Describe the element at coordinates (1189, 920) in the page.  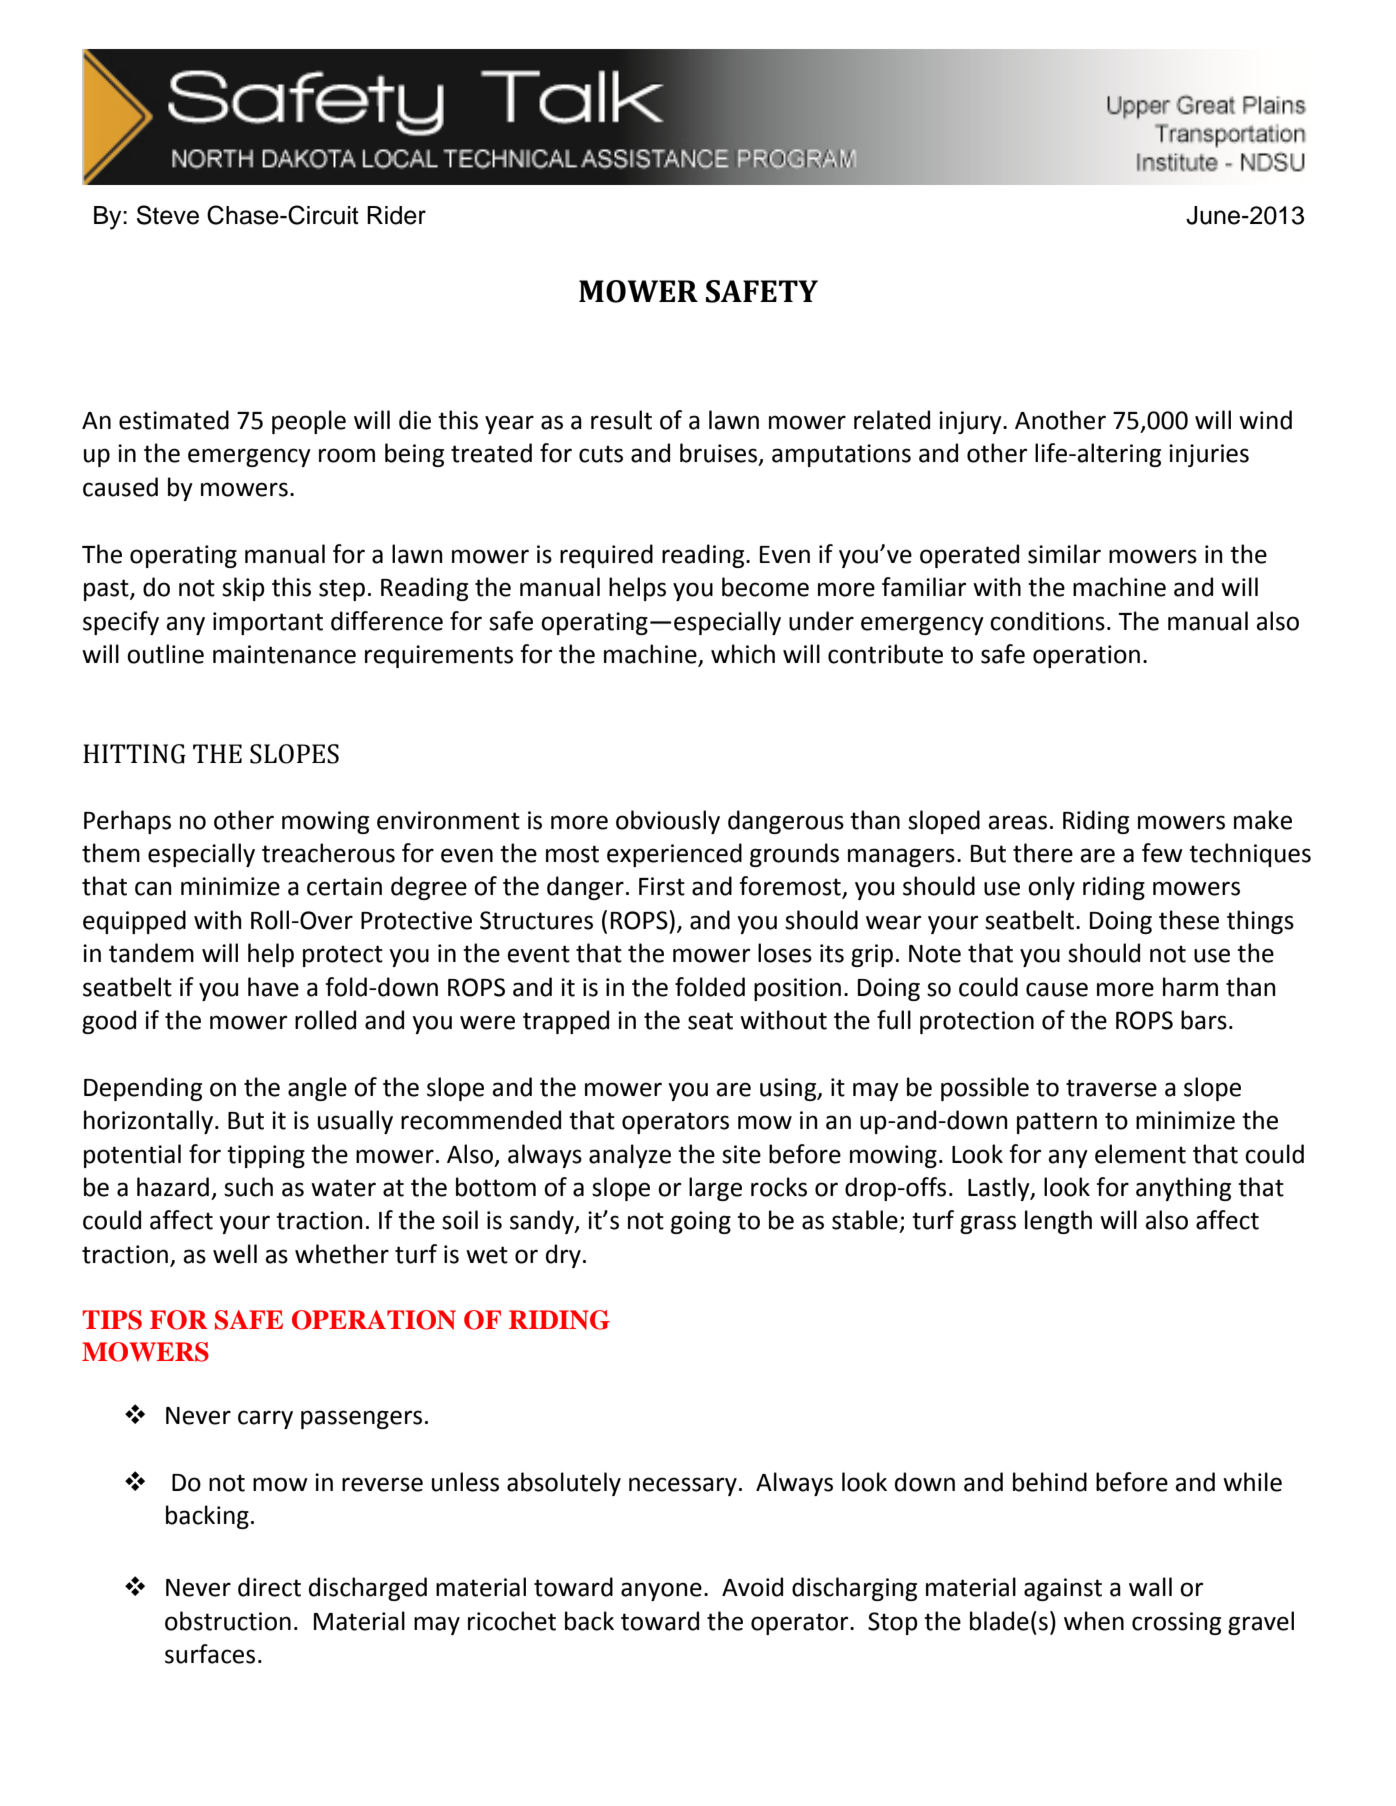
I see `these` at that location.
